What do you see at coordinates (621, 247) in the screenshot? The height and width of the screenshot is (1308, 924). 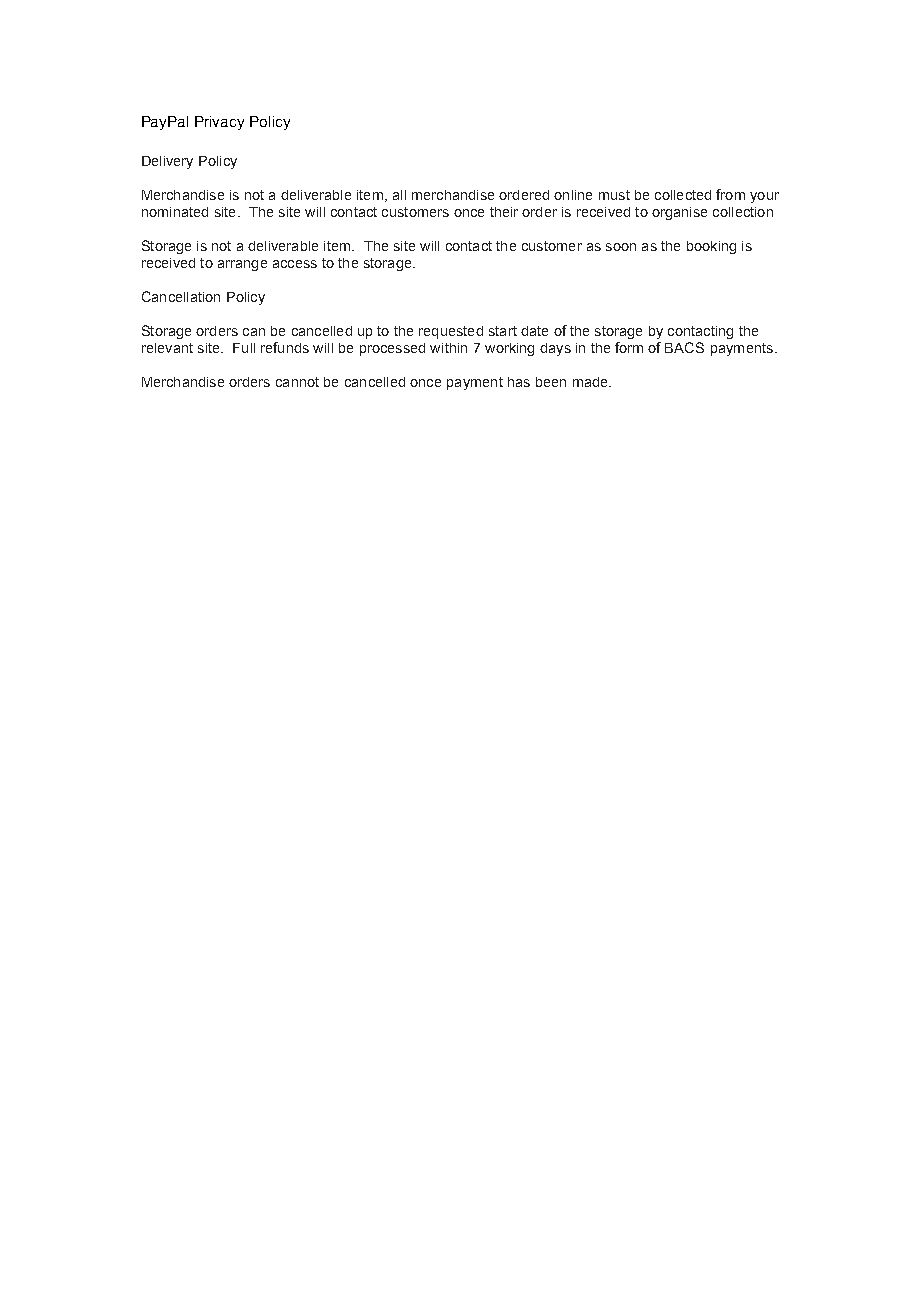 I see `soon` at bounding box center [621, 247].
